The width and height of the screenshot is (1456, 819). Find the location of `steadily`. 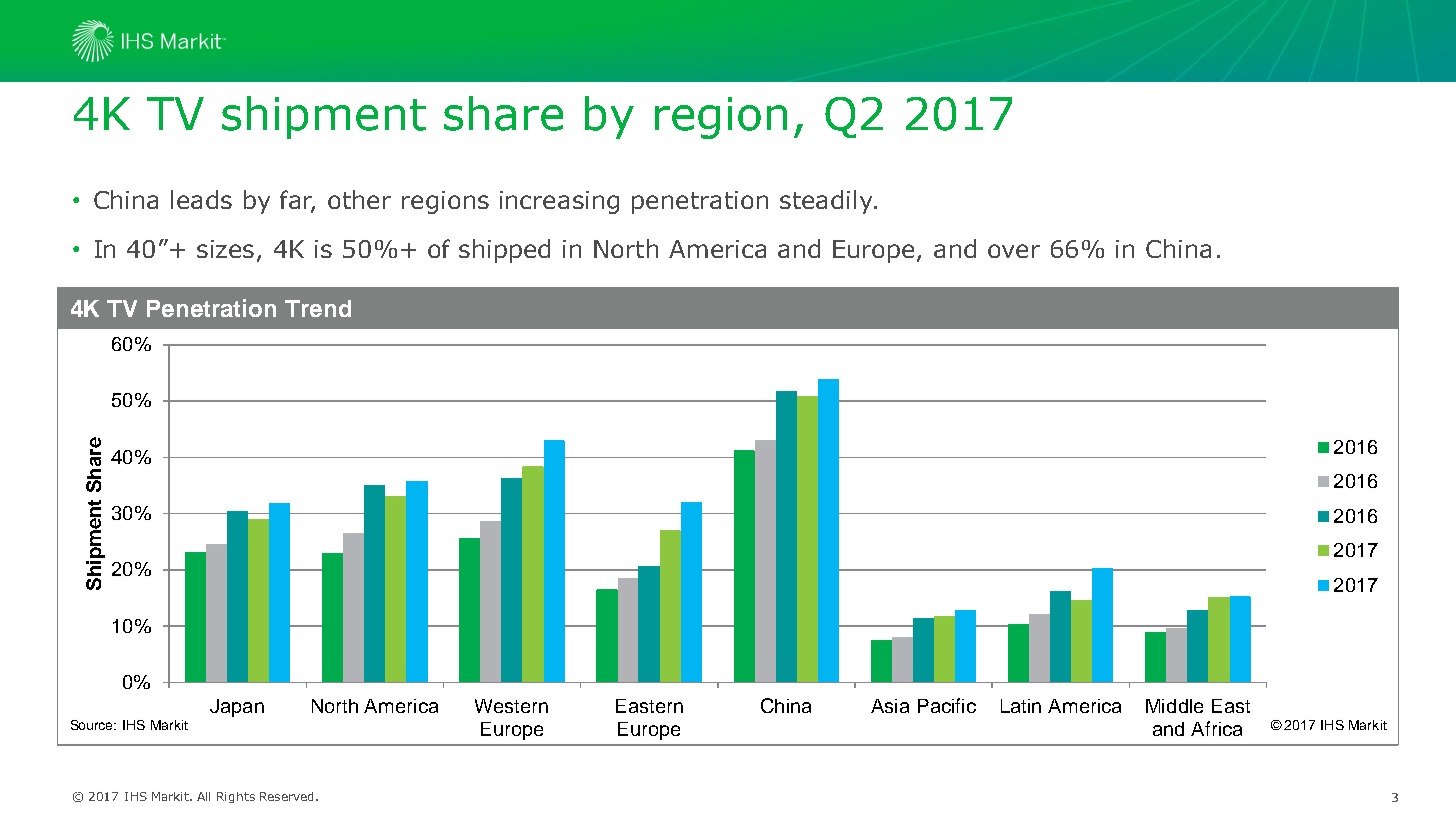

steadily is located at coordinates (827, 202).
